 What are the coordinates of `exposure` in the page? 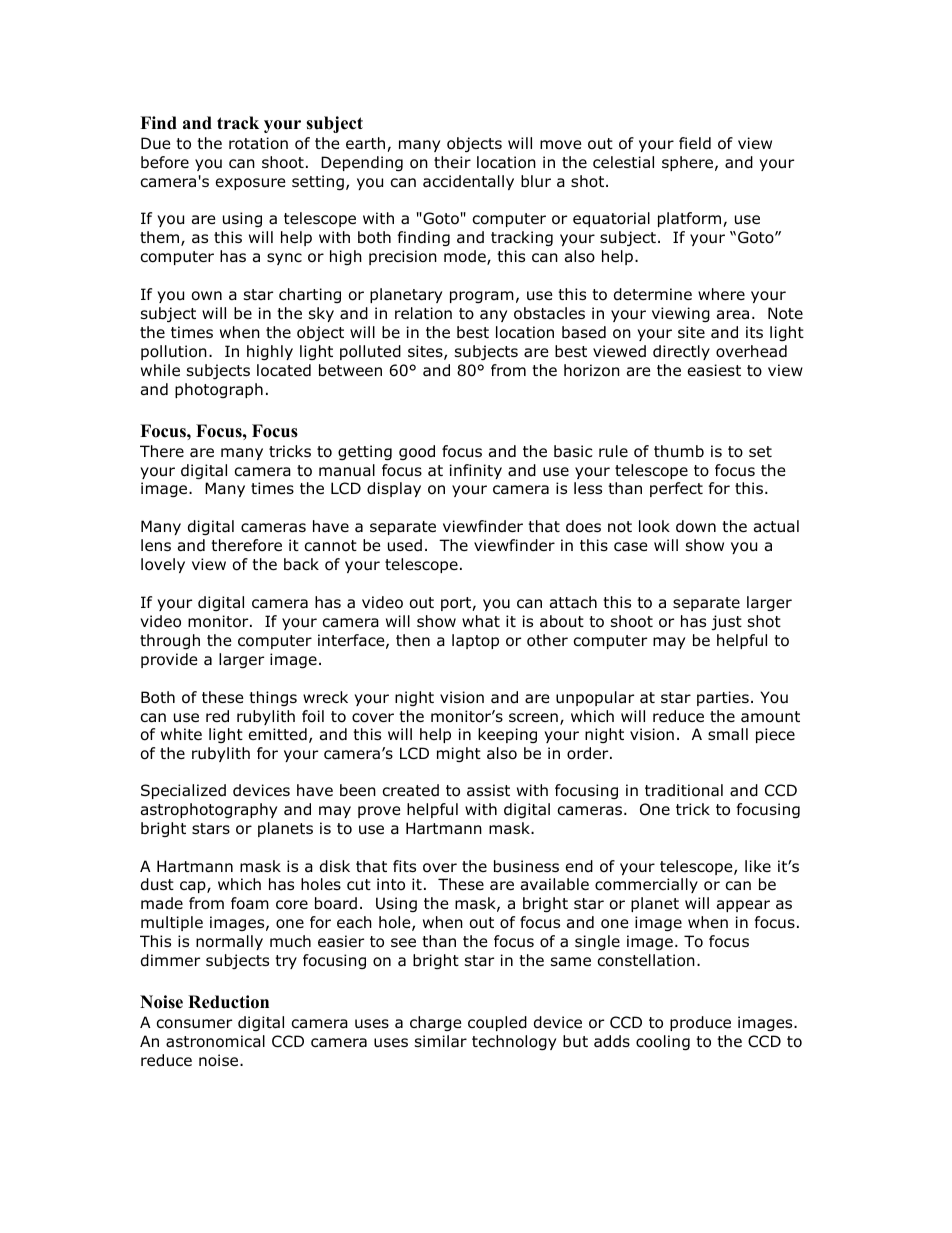 It's located at (251, 184).
